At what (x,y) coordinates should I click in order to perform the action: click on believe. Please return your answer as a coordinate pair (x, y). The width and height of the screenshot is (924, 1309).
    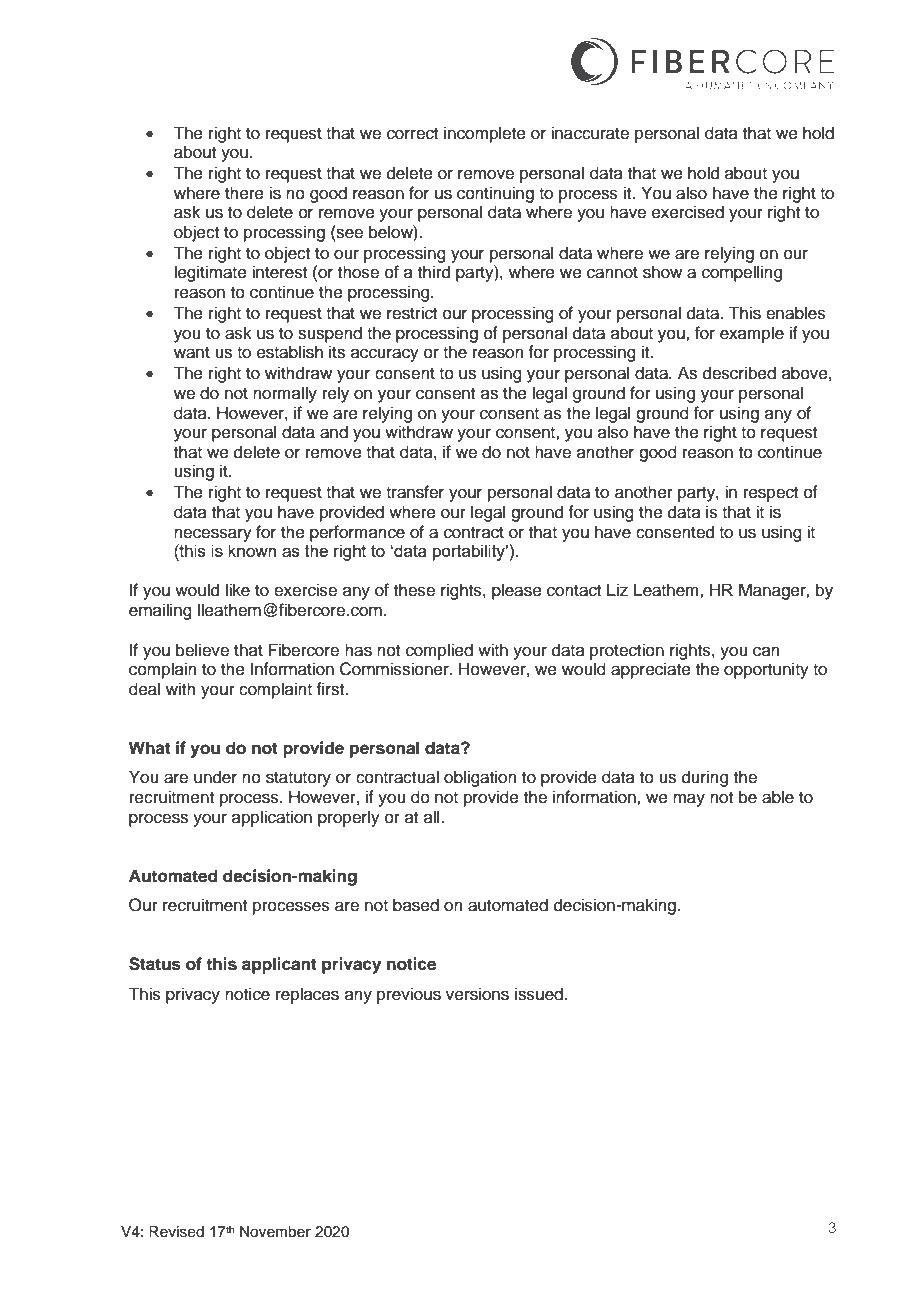
    Looking at the image, I should click on (202, 650).
